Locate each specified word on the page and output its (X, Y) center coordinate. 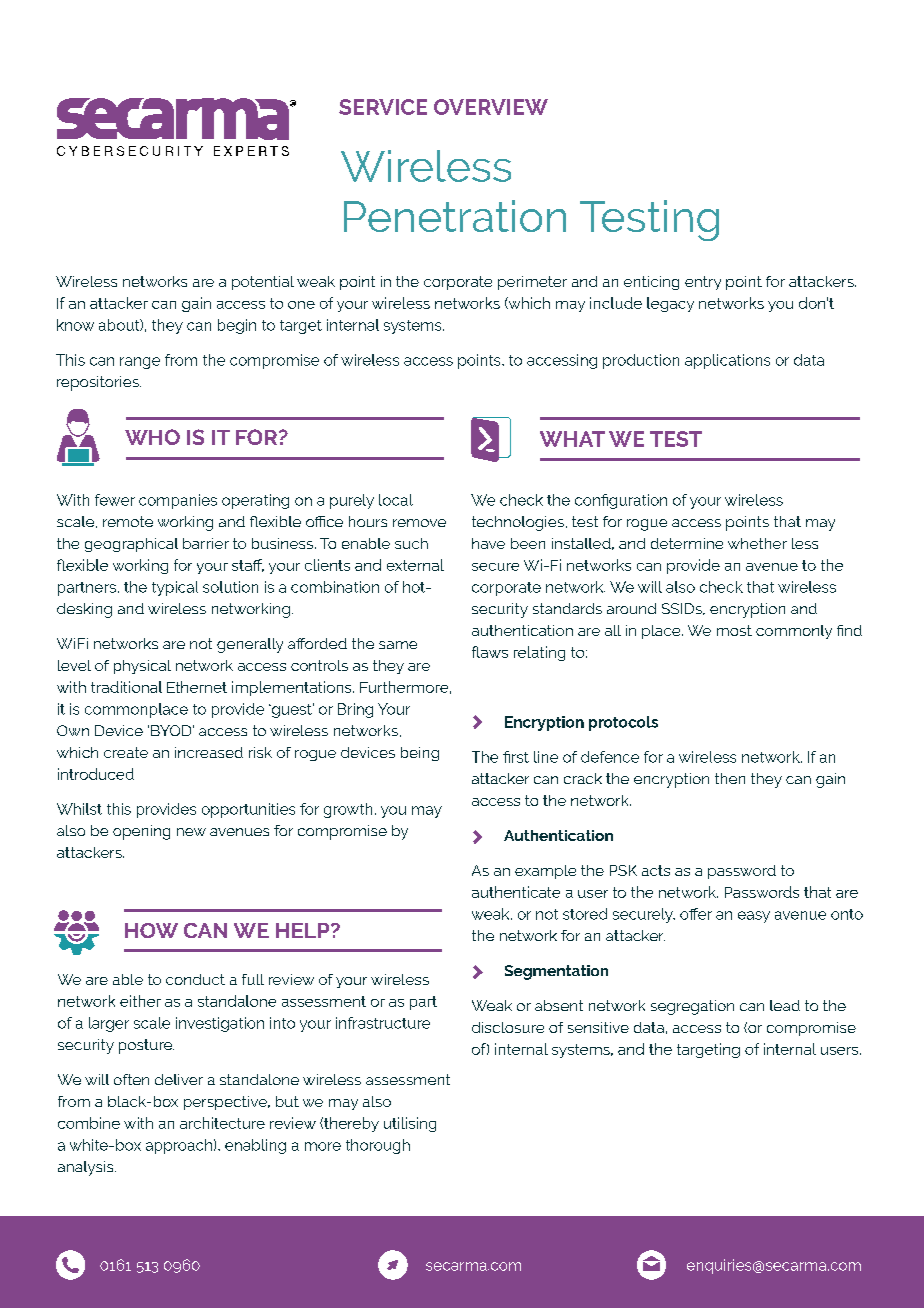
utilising (410, 1124)
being (420, 754)
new (191, 832)
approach (179, 1146)
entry (703, 283)
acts (656, 870)
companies (178, 501)
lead (785, 1005)
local (396, 500)
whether (757, 543)
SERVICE (383, 107)
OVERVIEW (491, 107)
